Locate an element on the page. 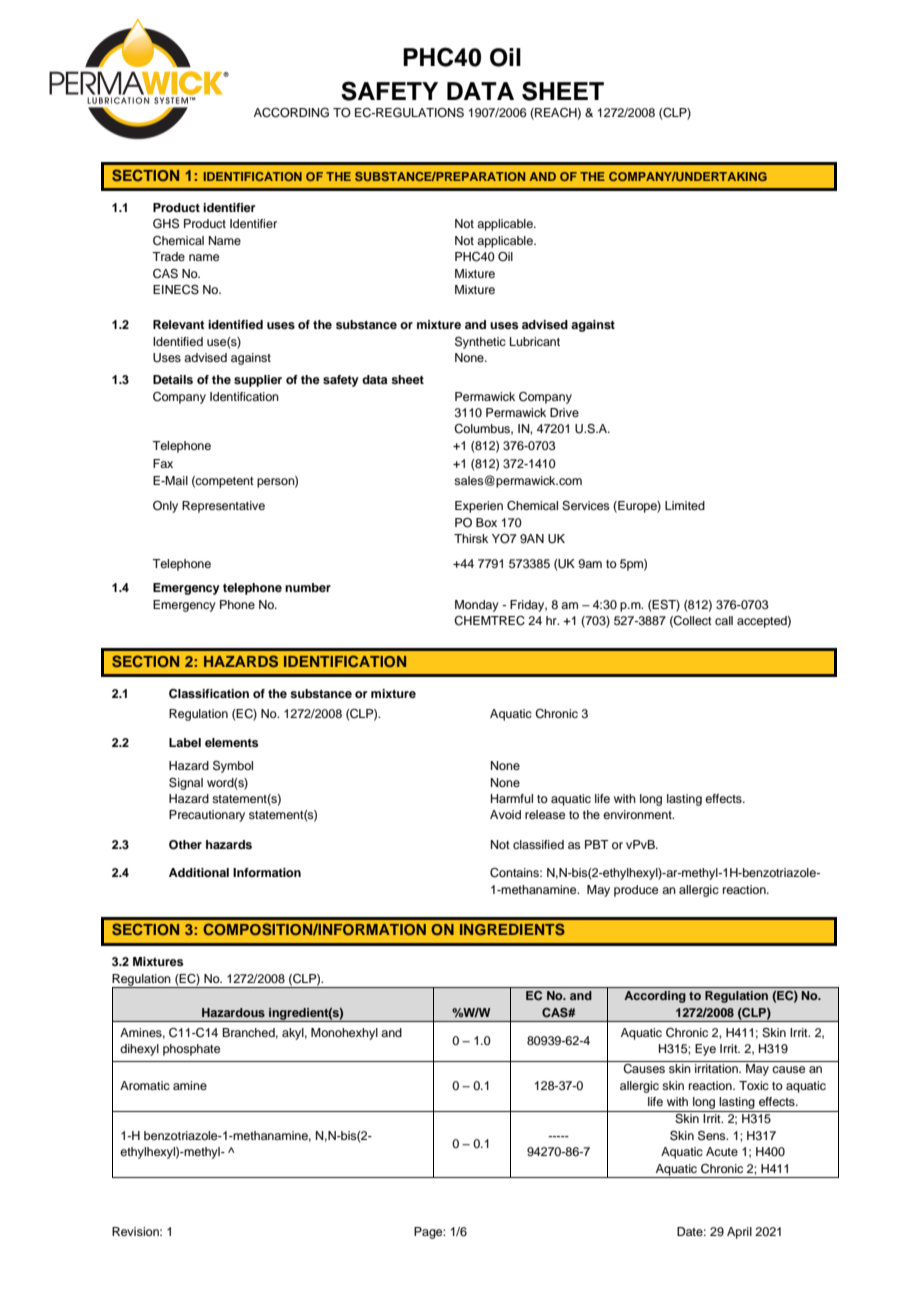 The width and height of the image is (924, 1308). Box is located at coordinates (486, 522).
